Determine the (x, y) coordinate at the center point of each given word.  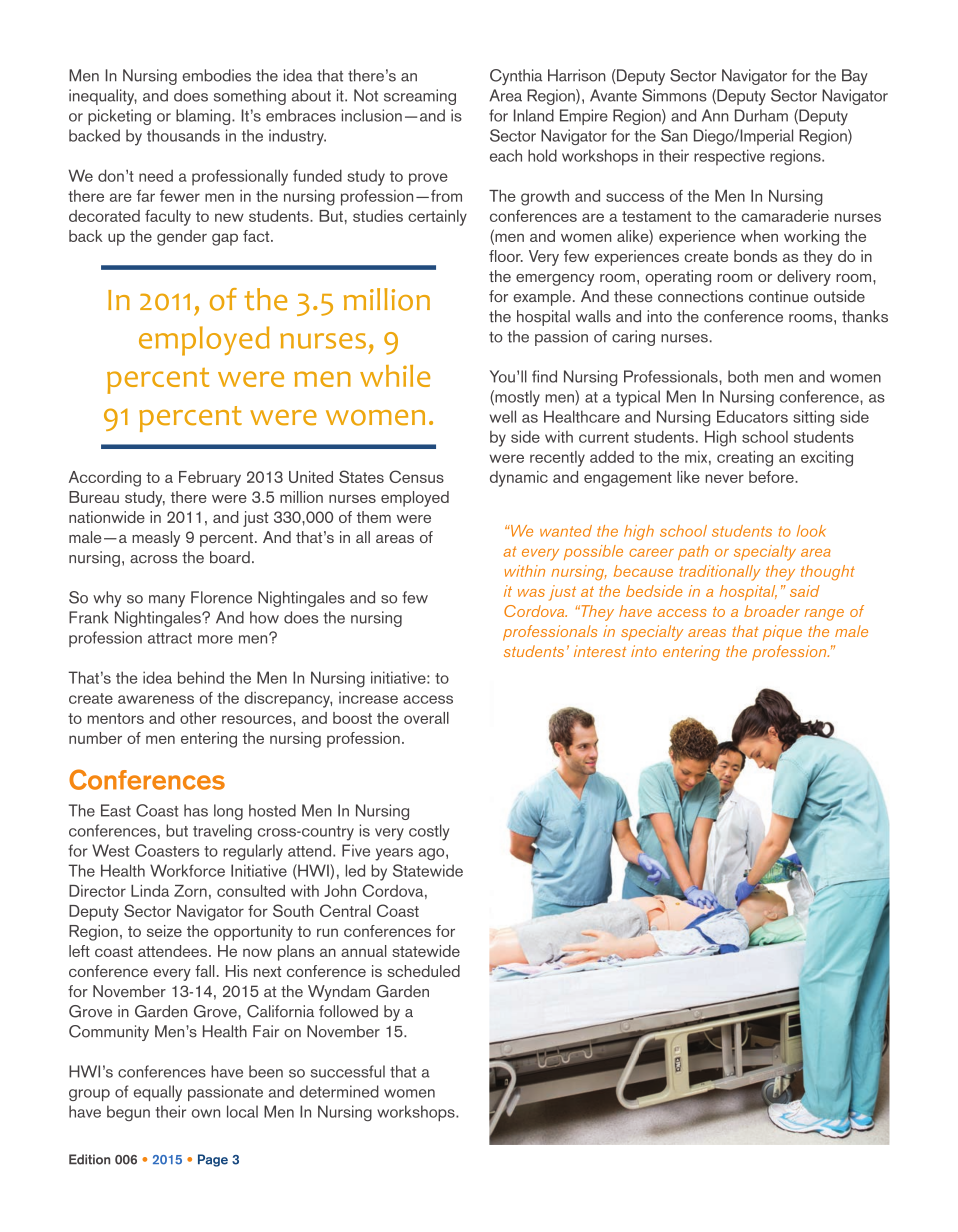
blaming (204, 117)
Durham (761, 115)
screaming (420, 97)
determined (339, 1091)
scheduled (423, 971)
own (206, 1113)
